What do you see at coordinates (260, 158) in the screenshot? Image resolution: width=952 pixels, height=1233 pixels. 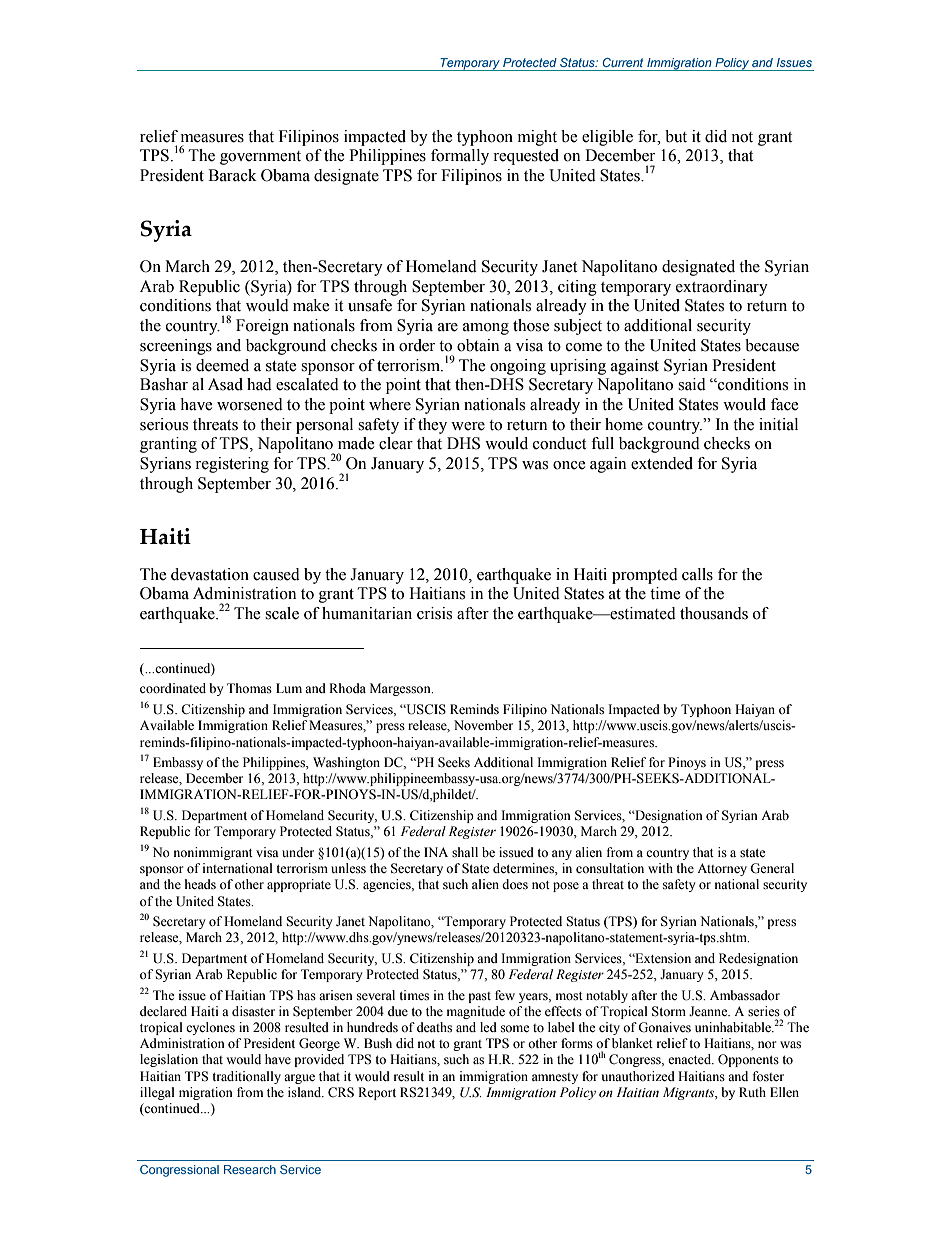 I see `government` at bounding box center [260, 158].
